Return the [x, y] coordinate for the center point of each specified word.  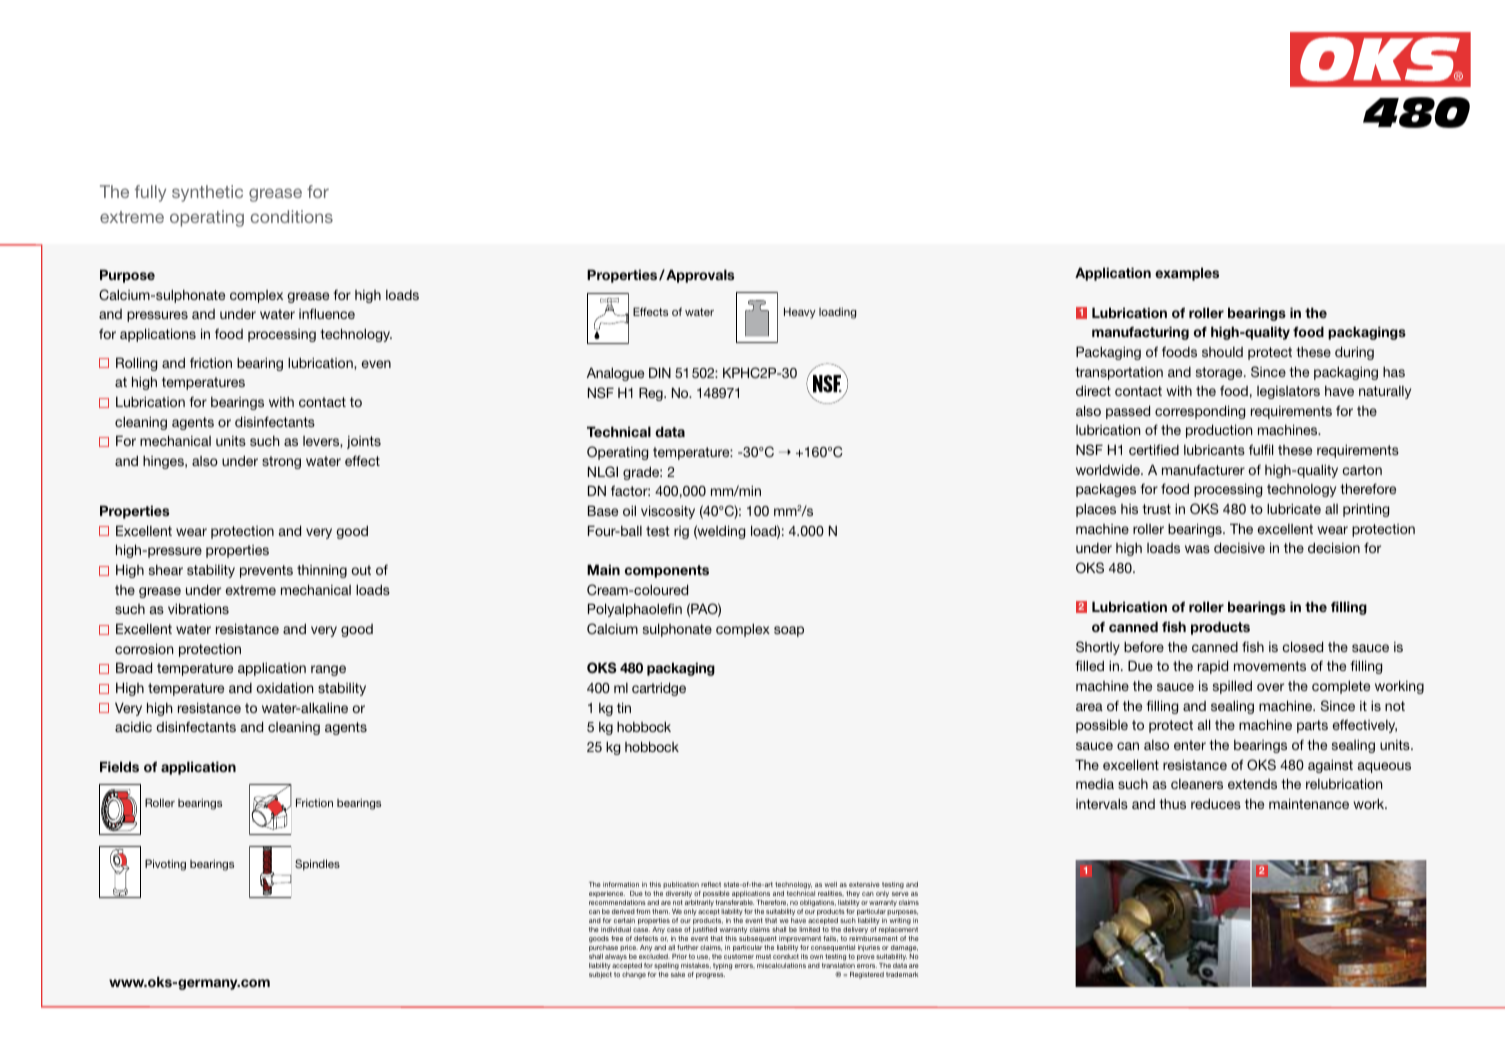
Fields [119, 766]
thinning [322, 571]
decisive [1239, 547]
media [1095, 784]
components [667, 571]
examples [1187, 274]
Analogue [615, 374]
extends [1252, 784]
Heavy [800, 313]
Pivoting [165, 865]
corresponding [1200, 412]
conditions [291, 216]
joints [364, 442]
